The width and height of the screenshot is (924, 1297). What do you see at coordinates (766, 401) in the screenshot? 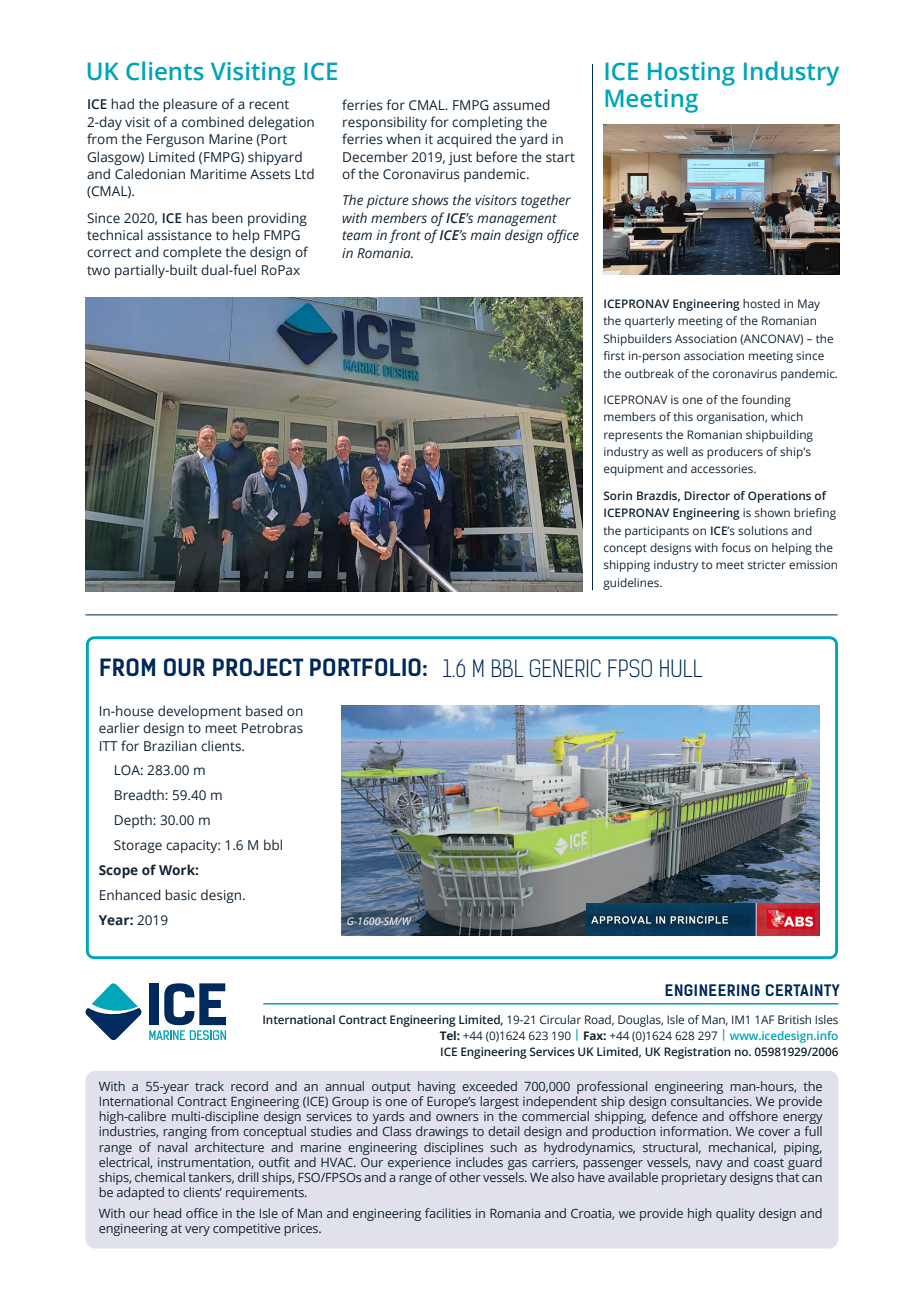
I see `founding` at bounding box center [766, 401].
